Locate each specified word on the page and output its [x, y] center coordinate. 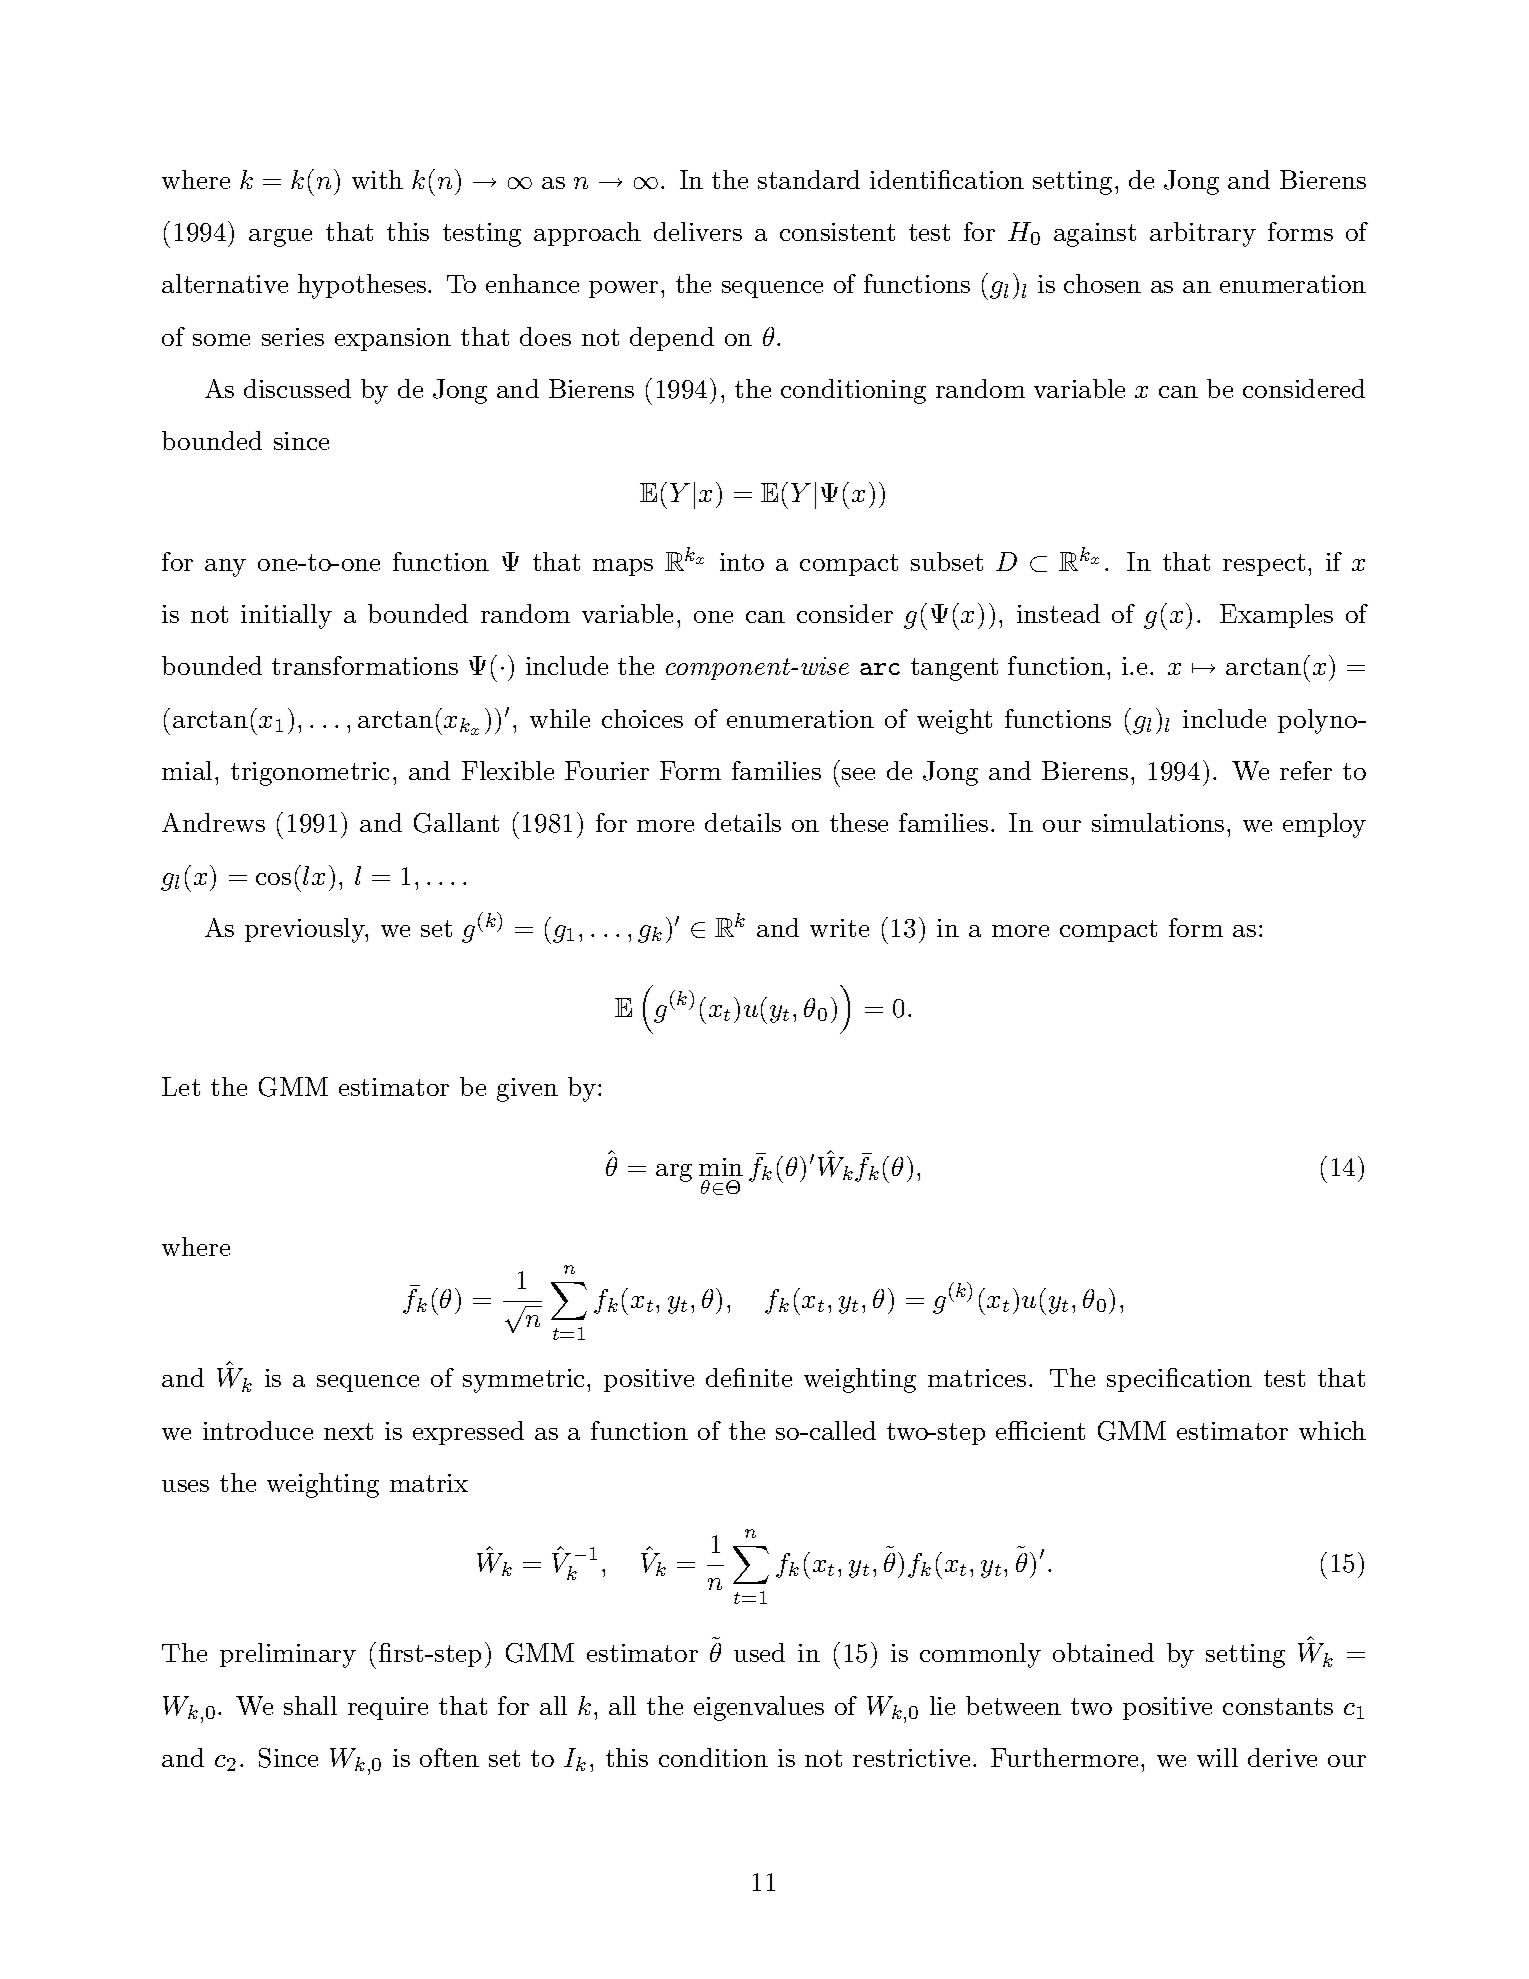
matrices [977, 1378]
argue [280, 238]
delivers [698, 231]
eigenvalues [759, 1708]
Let [181, 1086]
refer [1306, 770]
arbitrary [1203, 234]
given [527, 1090]
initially [286, 616]
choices [642, 718]
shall [310, 1705]
